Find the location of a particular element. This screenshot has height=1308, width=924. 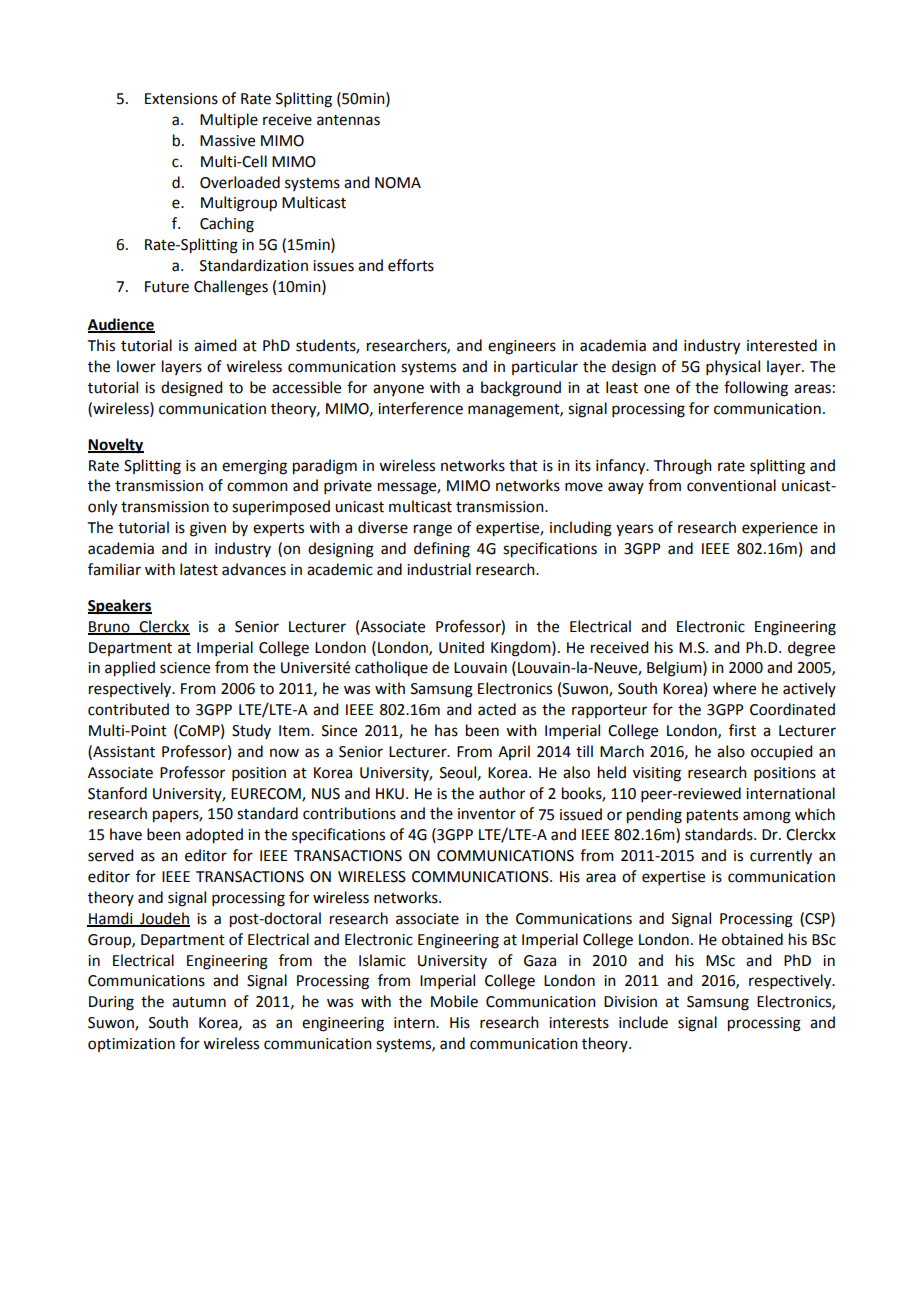

Extensions is located at coordinates (181, 99).
